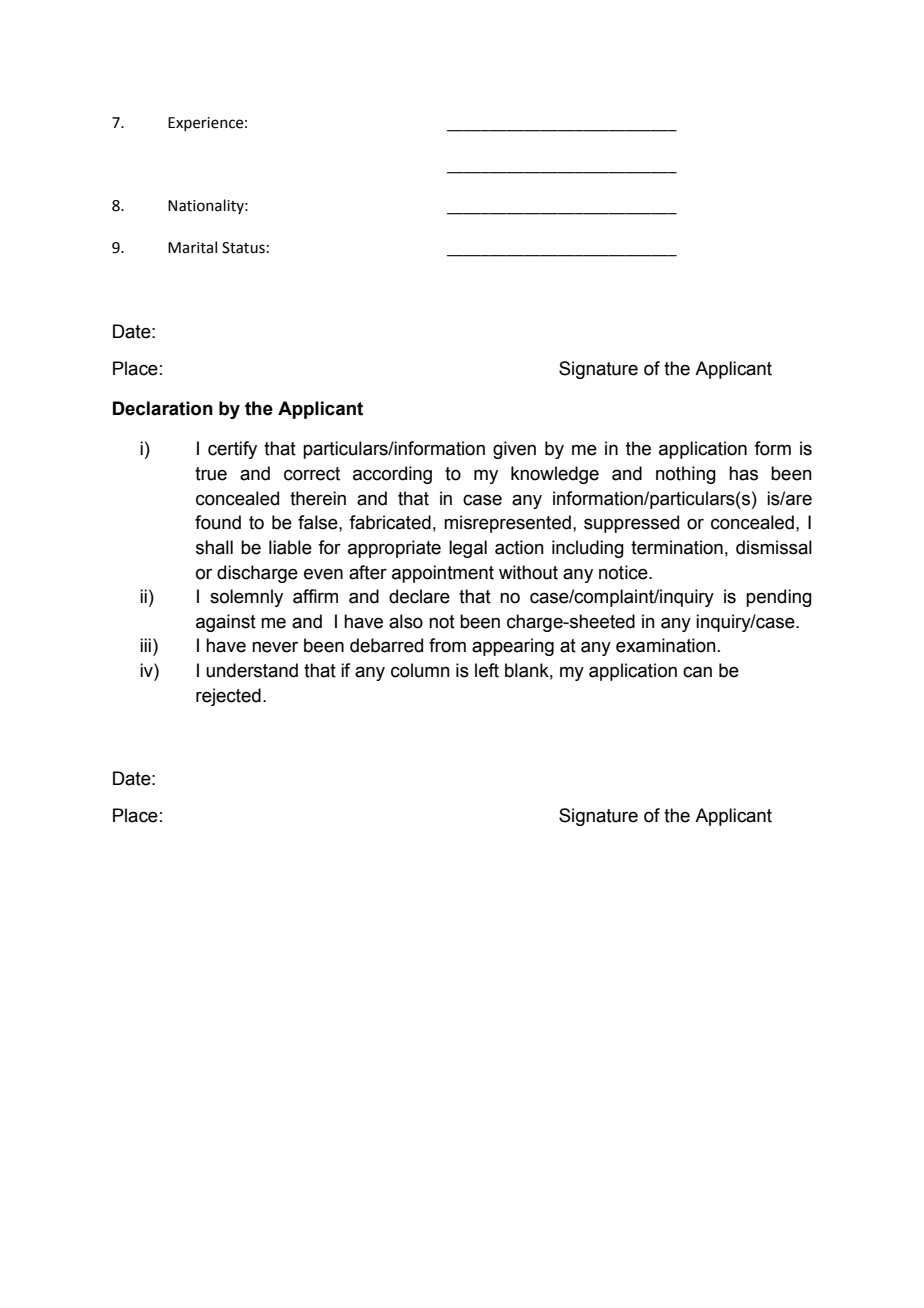  Describe the element at coordinates (555, 475) in the screenshot. I see `knowledge` at that location.
